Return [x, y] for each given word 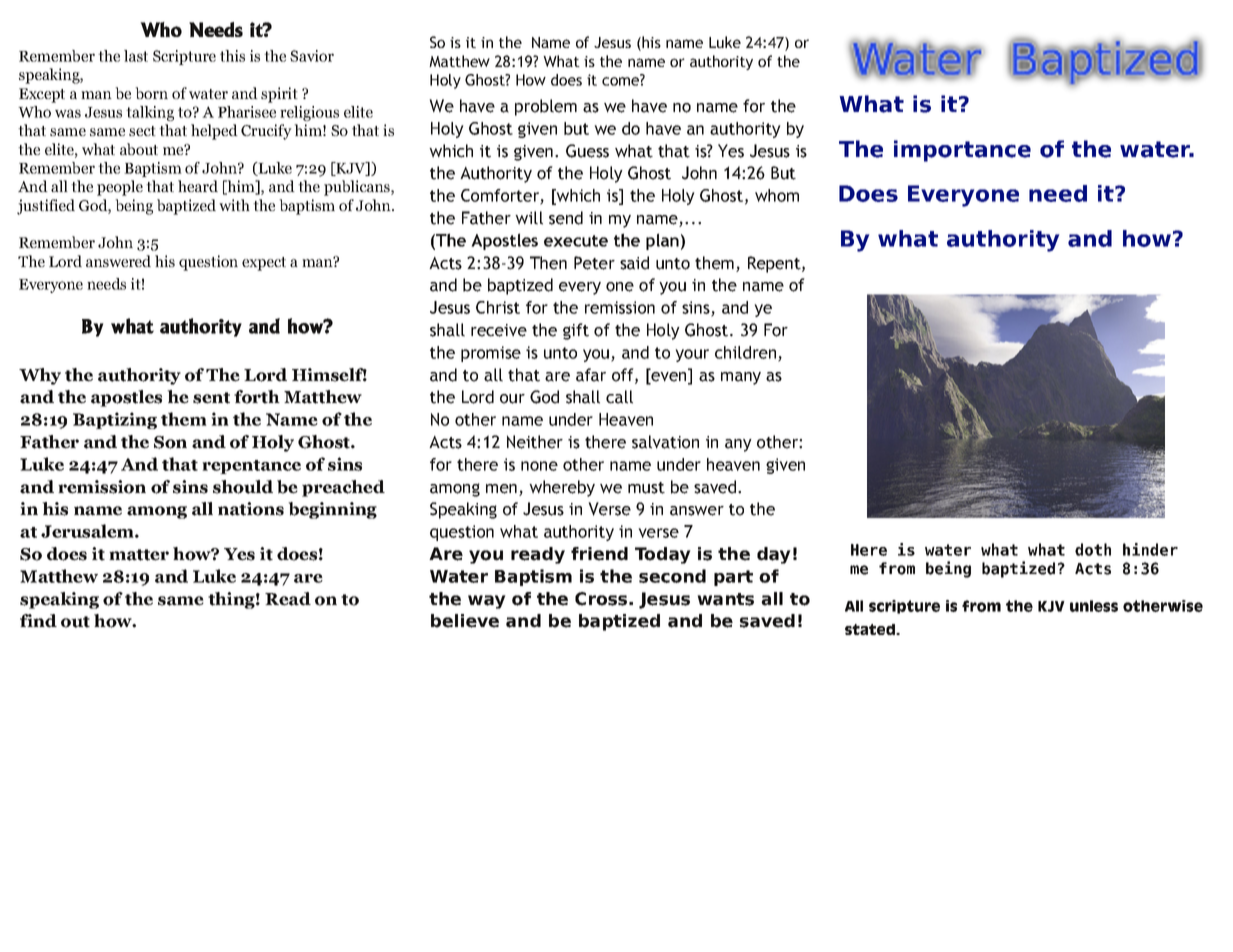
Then [548, 263]
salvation [665, 442]
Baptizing [115, 420]
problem [546, 107]
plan [662, 241]
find [38, 621]
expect [264, 264]
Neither [535, 442]
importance [962, 151]
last [136, 56]
